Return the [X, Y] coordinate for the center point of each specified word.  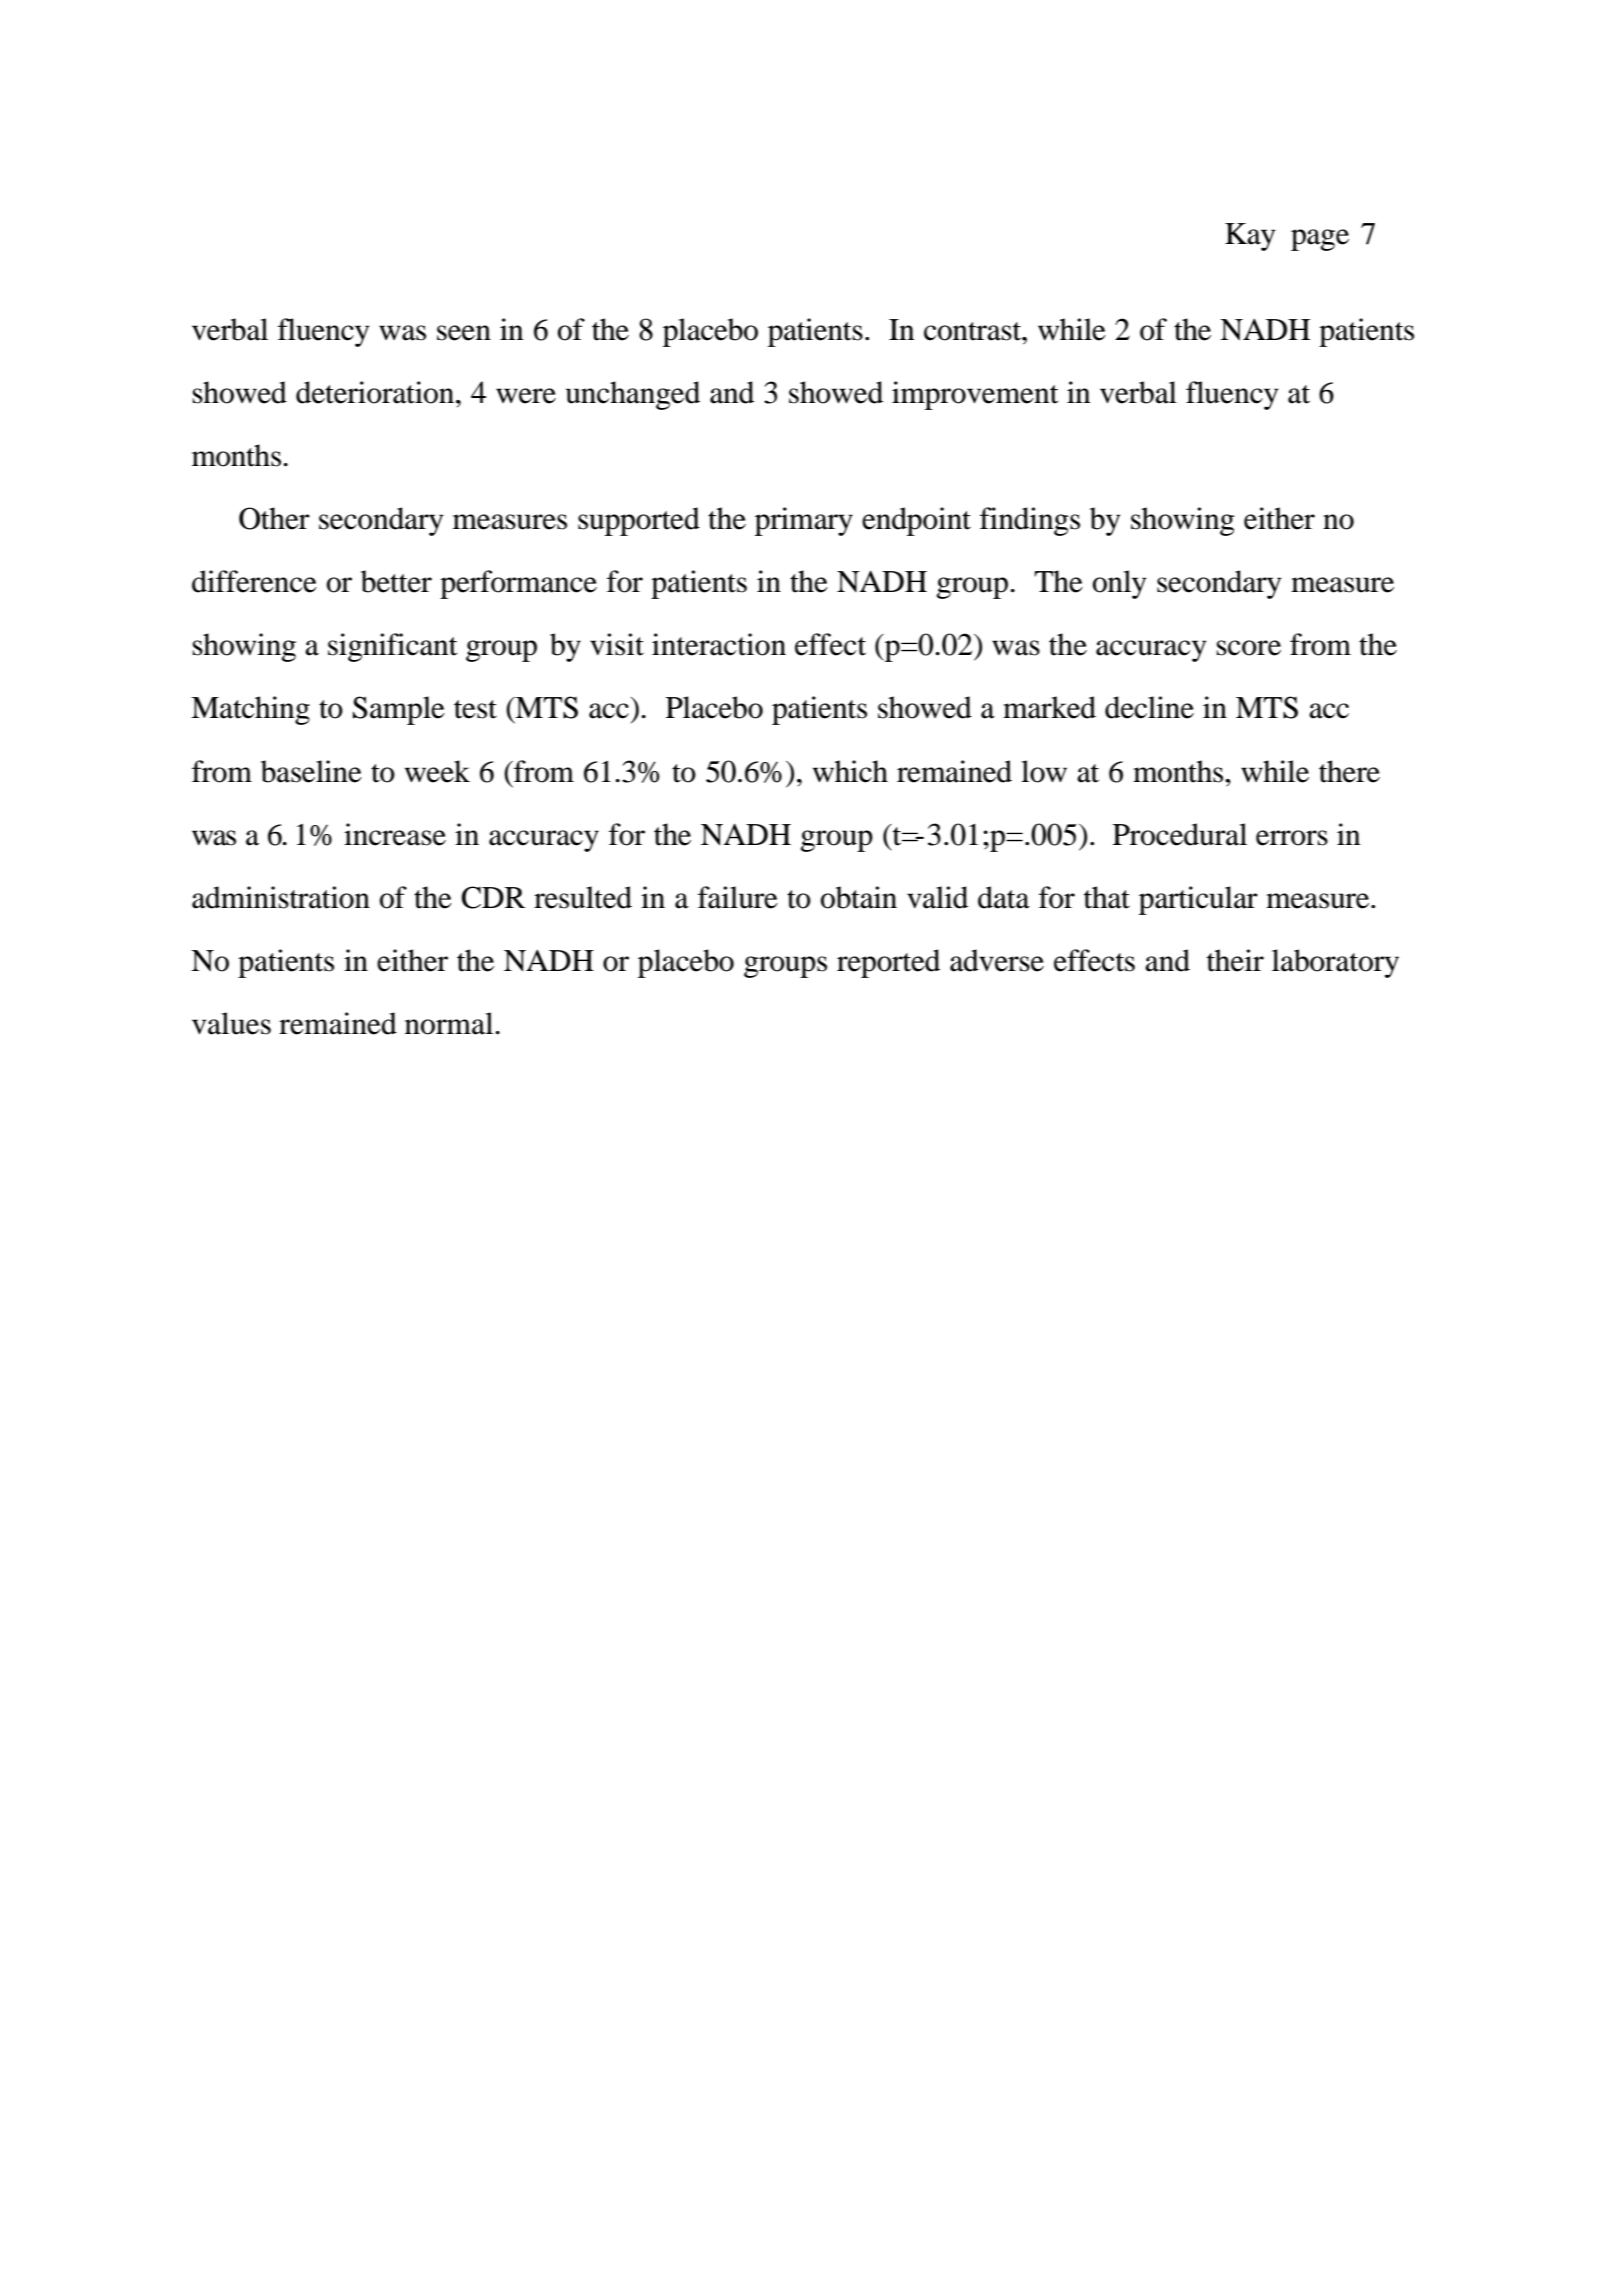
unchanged [633, 395]
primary [804, 521]
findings [1030, 521]
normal [450, 1023]
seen [464, 333]
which [850, 771]
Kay [1250, 237]
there [1349, 771]
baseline [311, 771]
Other [274, 518]
